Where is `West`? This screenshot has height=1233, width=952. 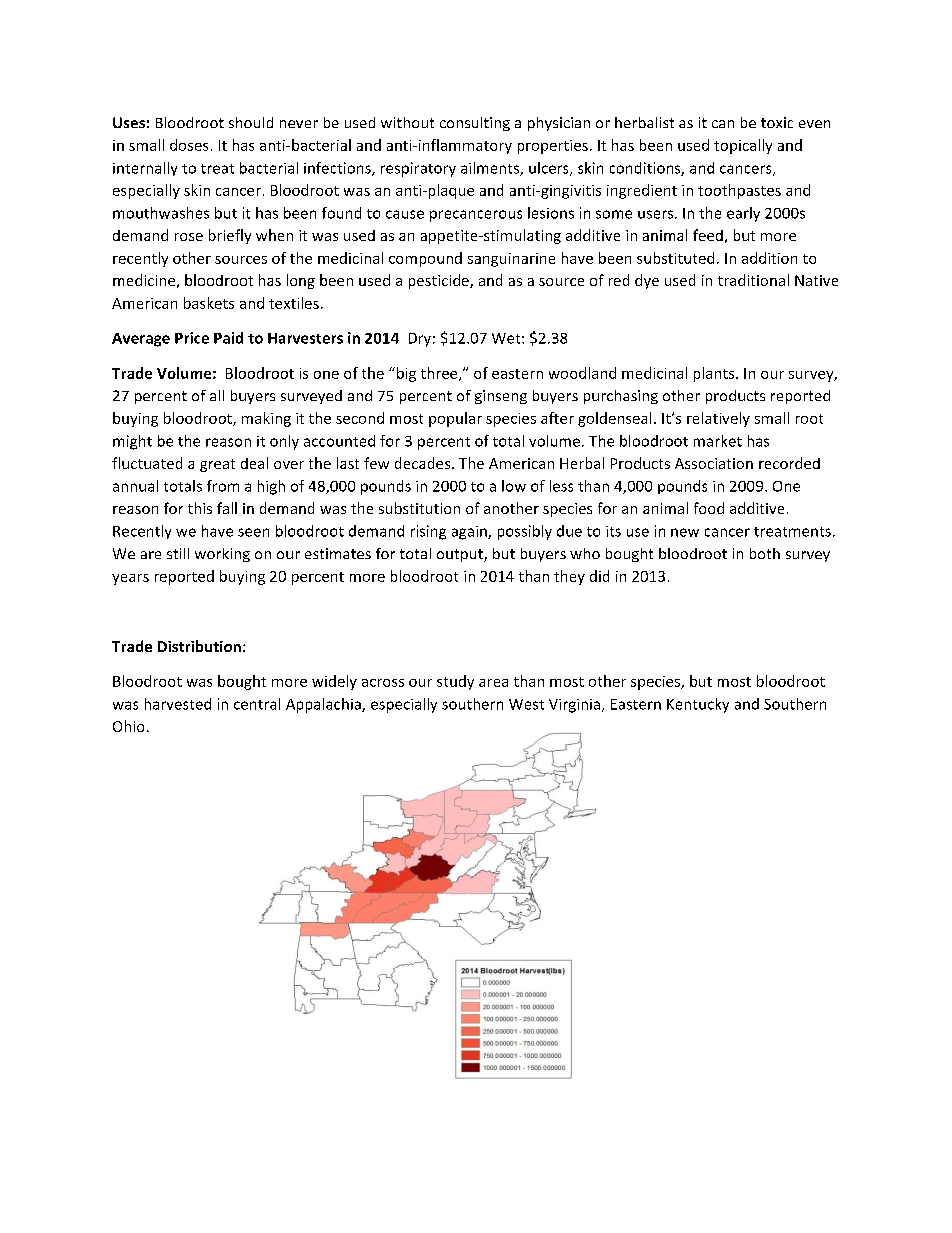
West is located at coordinates (526, 704).
